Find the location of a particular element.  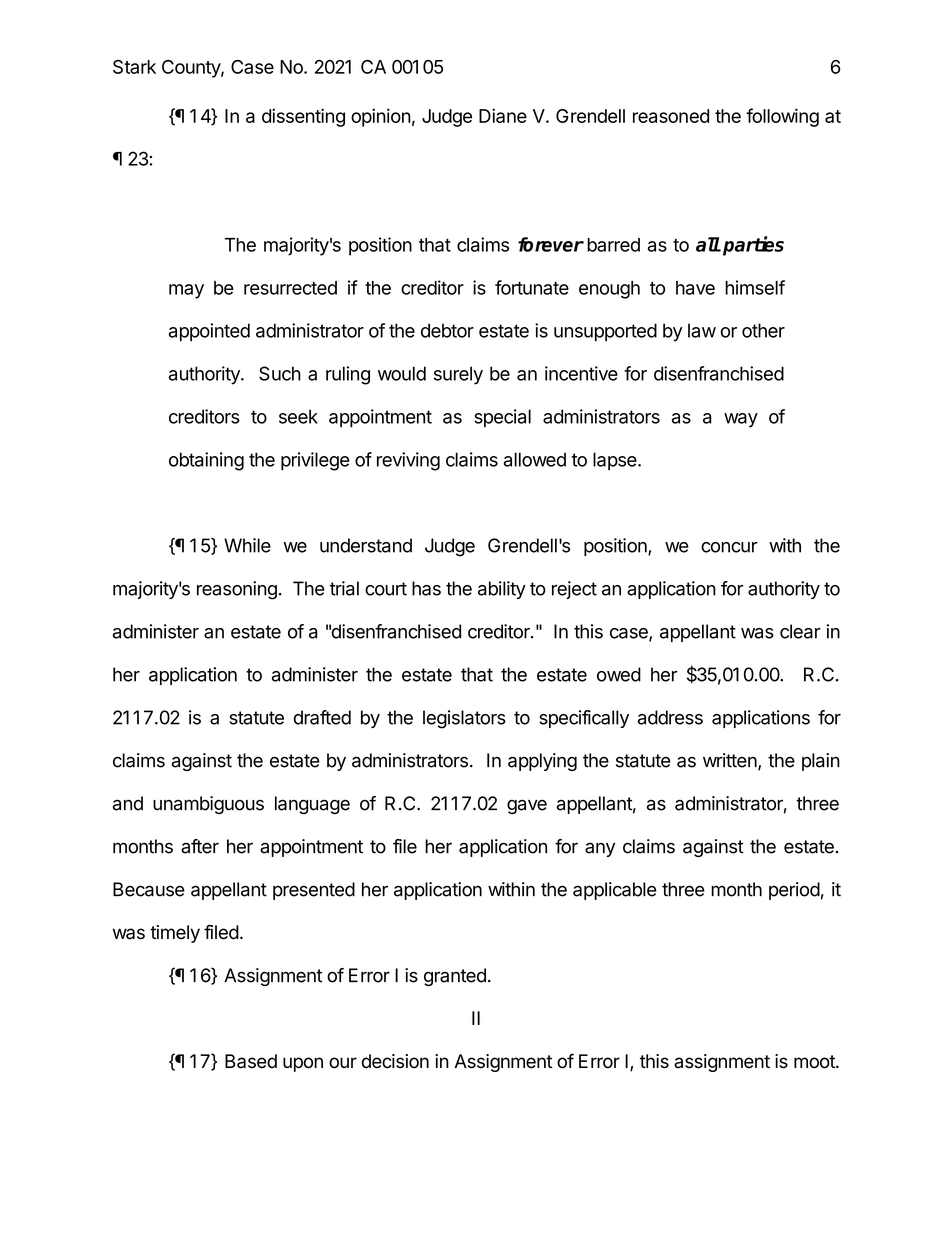

Based is located at coordinates (251, 1061).
